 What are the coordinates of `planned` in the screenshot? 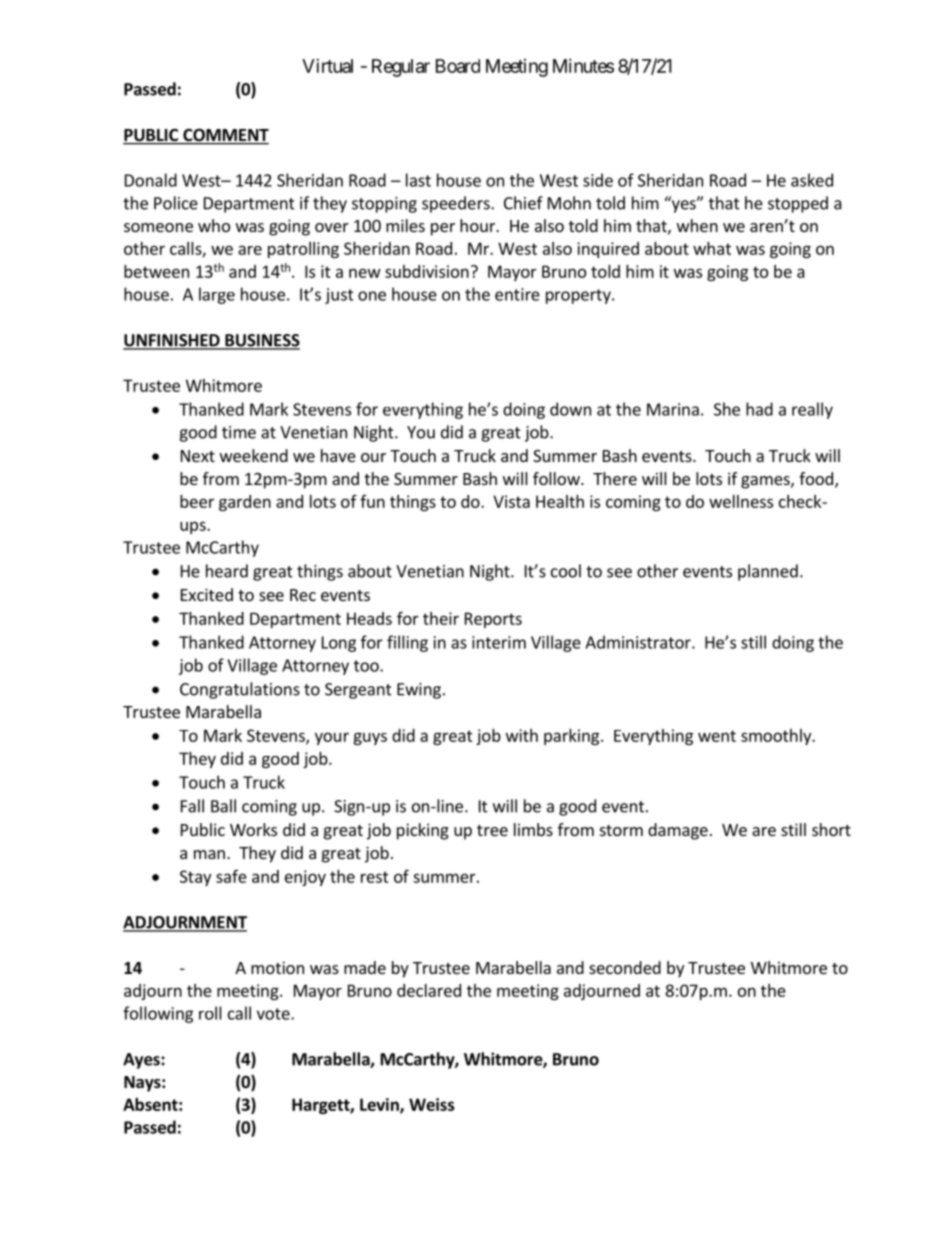 It's located at (768, 572).
